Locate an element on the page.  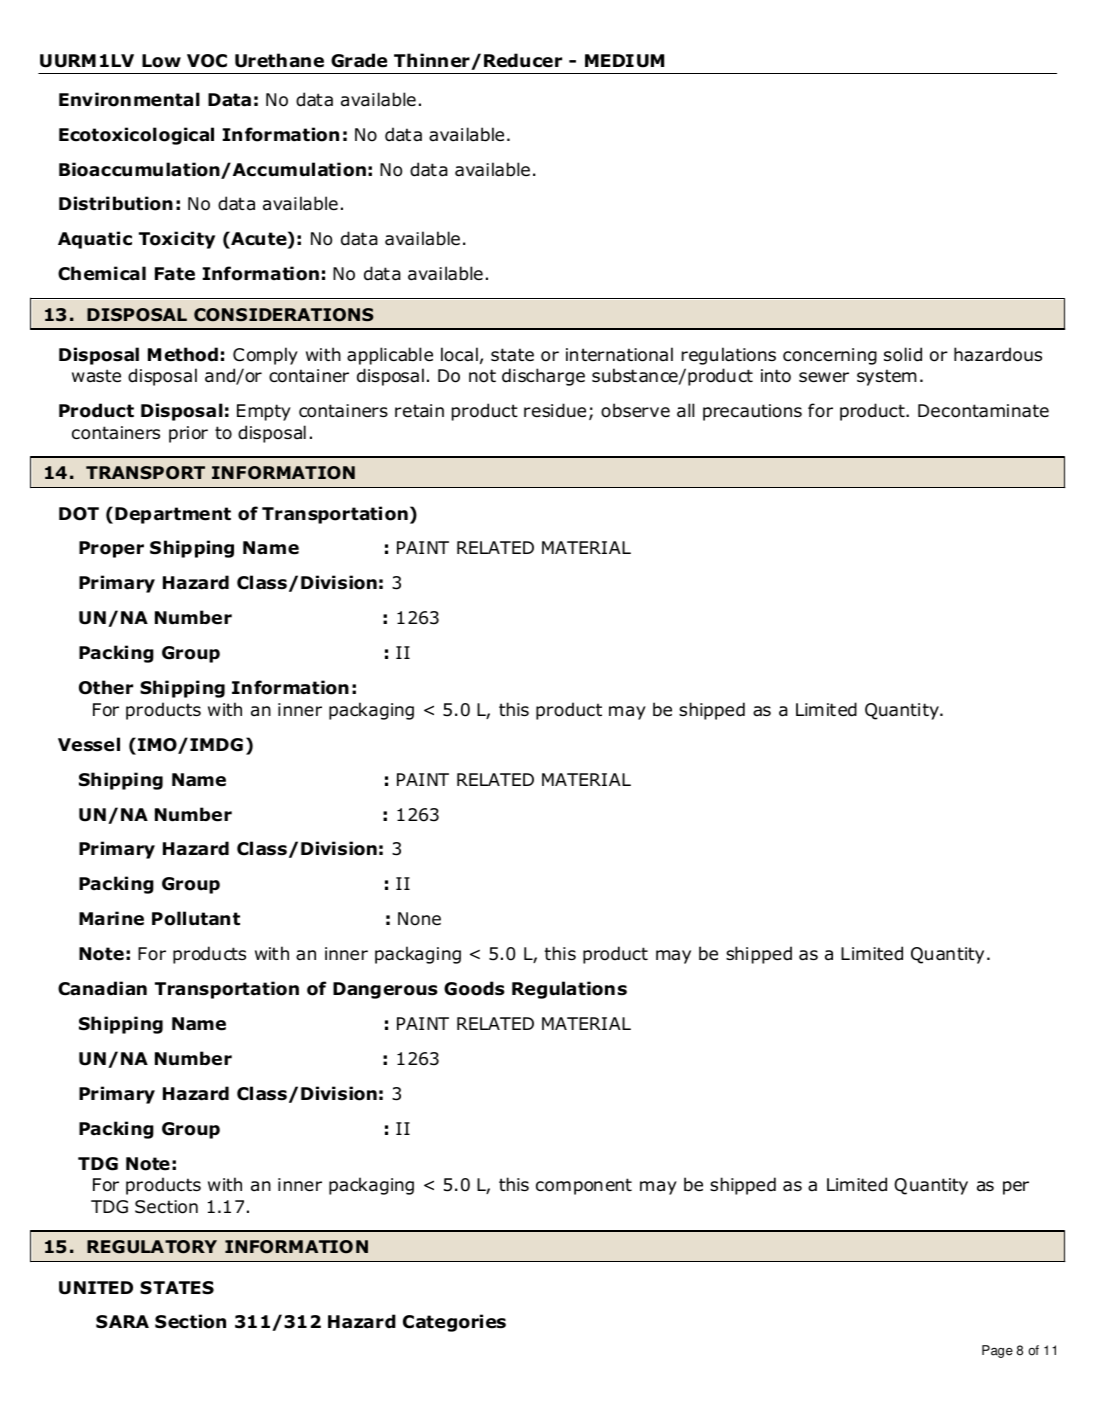
None is located at coordinates (419, 919).
